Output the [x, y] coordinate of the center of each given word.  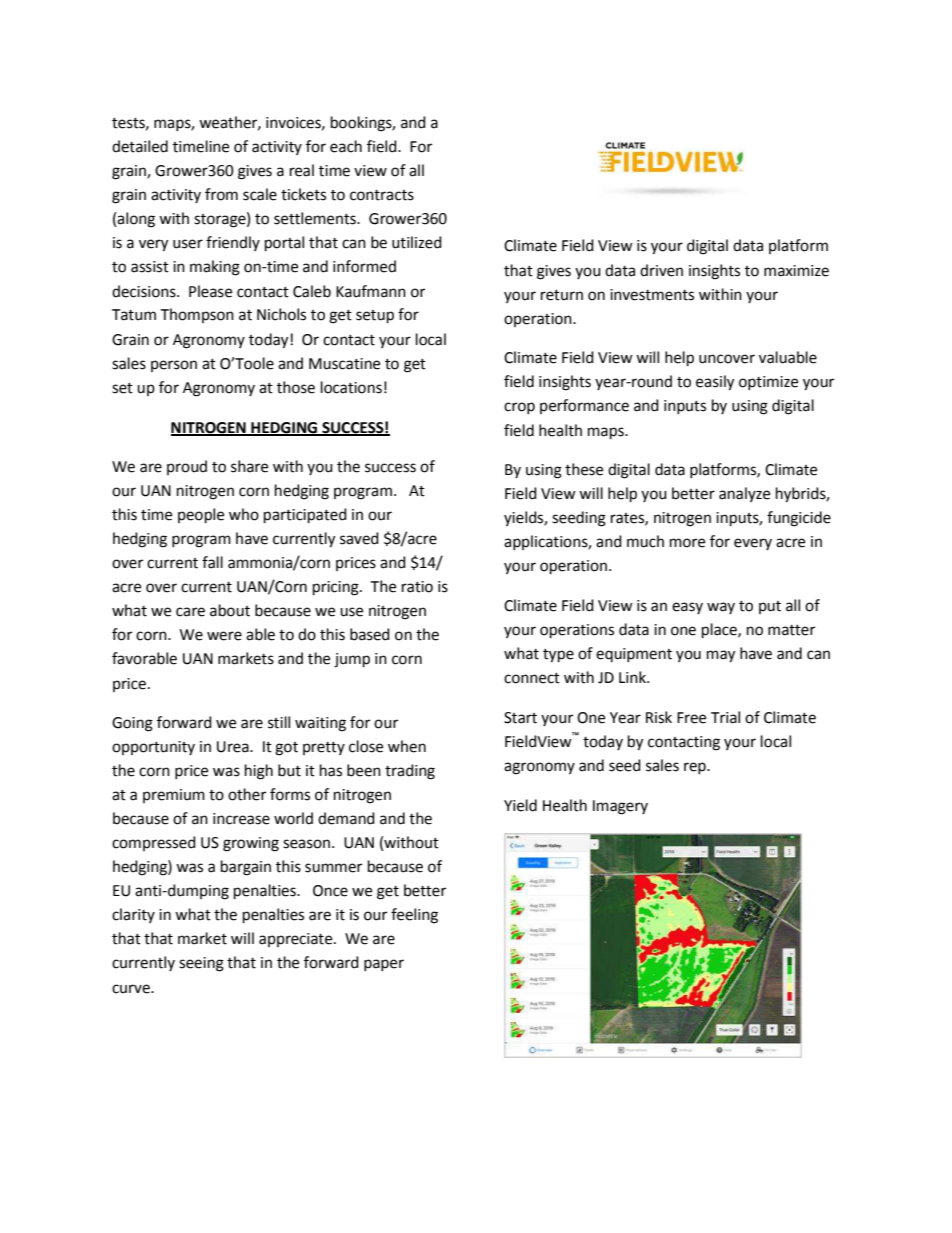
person [174, 366]
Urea [234, 747]
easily [715, 383]
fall [212, 562]
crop [519, 408]
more [687, 543]
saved [359, 538]
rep [696, 768]
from [221, 194]
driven [661, 270]
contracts [382, 195]
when [407, 746]
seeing [201, 964]
